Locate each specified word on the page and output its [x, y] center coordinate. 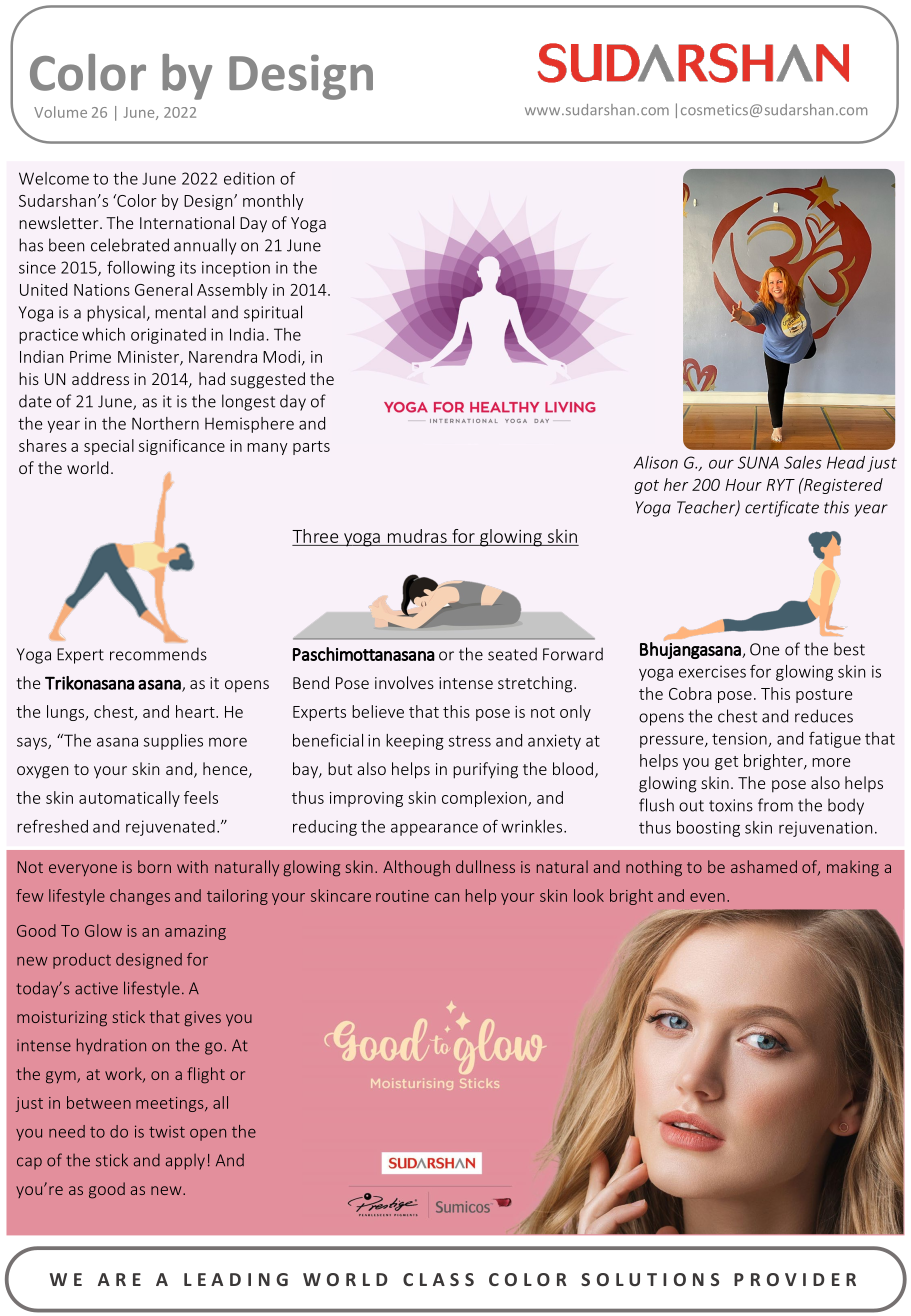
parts [311, 448]
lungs [67, 713]
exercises [712, 671]
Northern [165, 423]
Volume [60, 112]
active [96, 988]
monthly [273, 202]
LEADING [236, 1279]
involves [404, 682]
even [707, 897]
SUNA [758, 462]
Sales [803, 462]
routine [402, 896]
